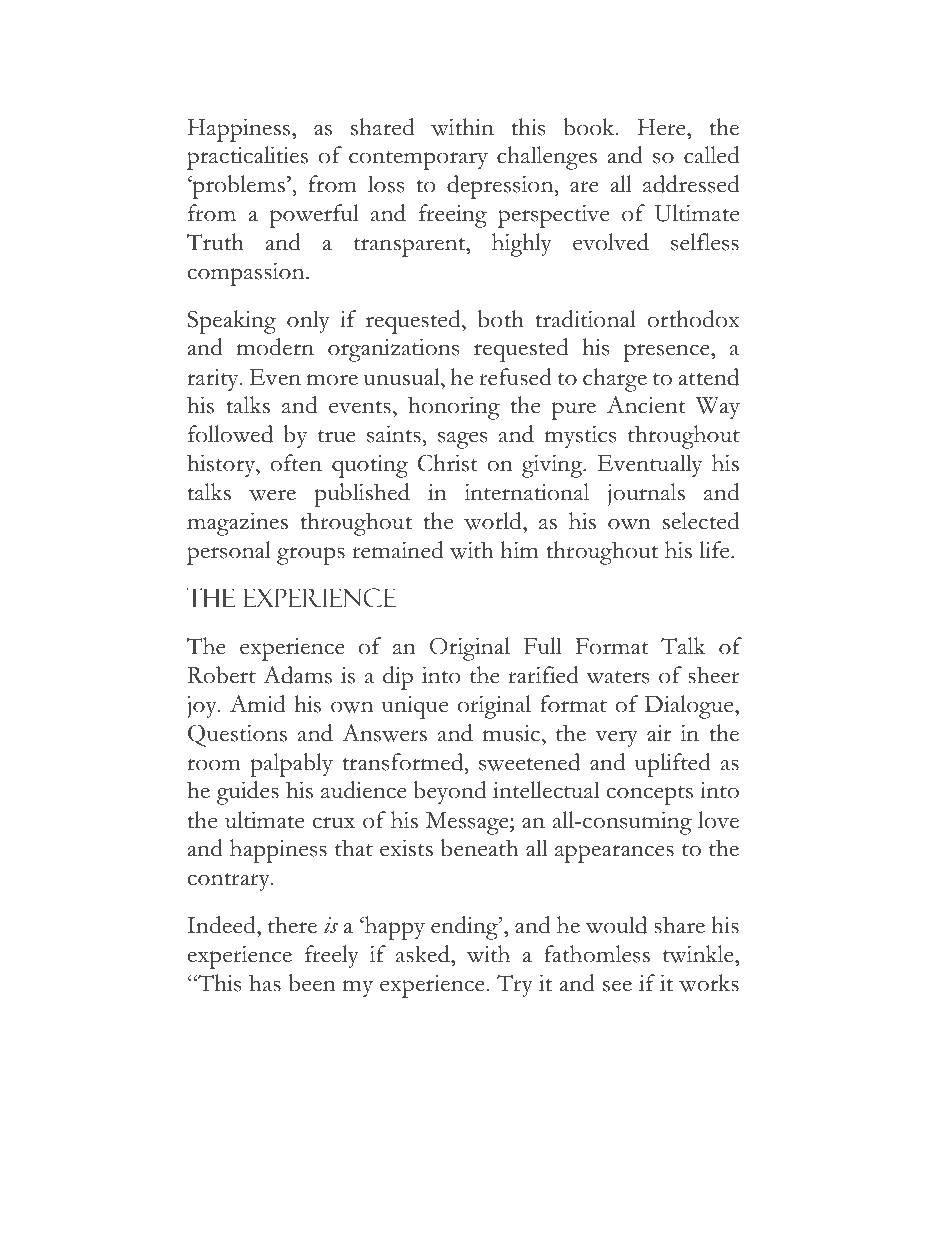  What do you see at coordinates (668, 353) in the screenshot?
I see `presence` at bounding box center [668, 353].
